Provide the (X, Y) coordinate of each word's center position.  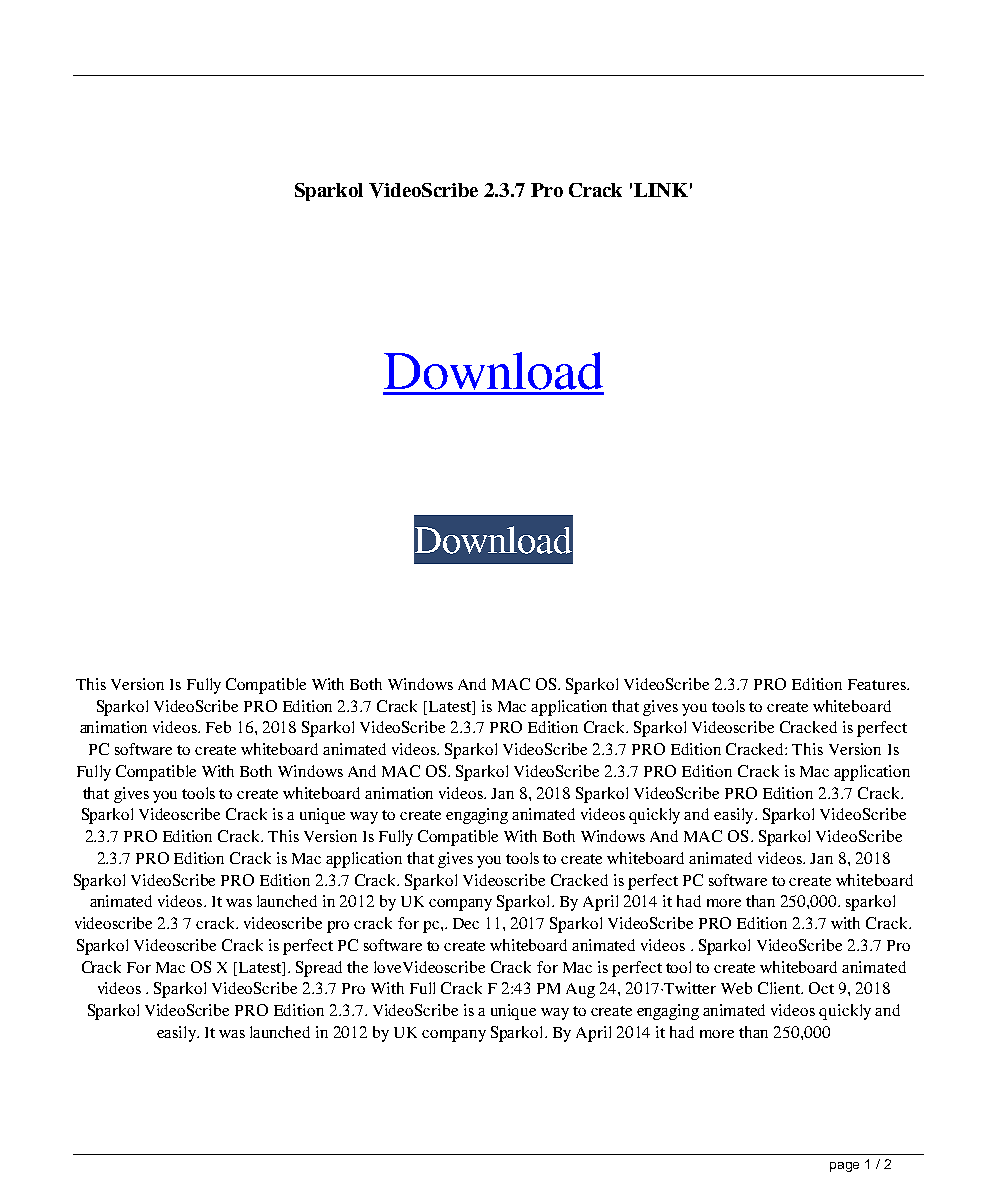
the (357, 967)
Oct (821, 988)
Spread (319, 969)
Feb (218, 727)
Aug (580, 990)
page (844, 1167)
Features (878, 684)
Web (736, 988)
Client (780, 988)
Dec (466, 923)
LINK (661, 190)
